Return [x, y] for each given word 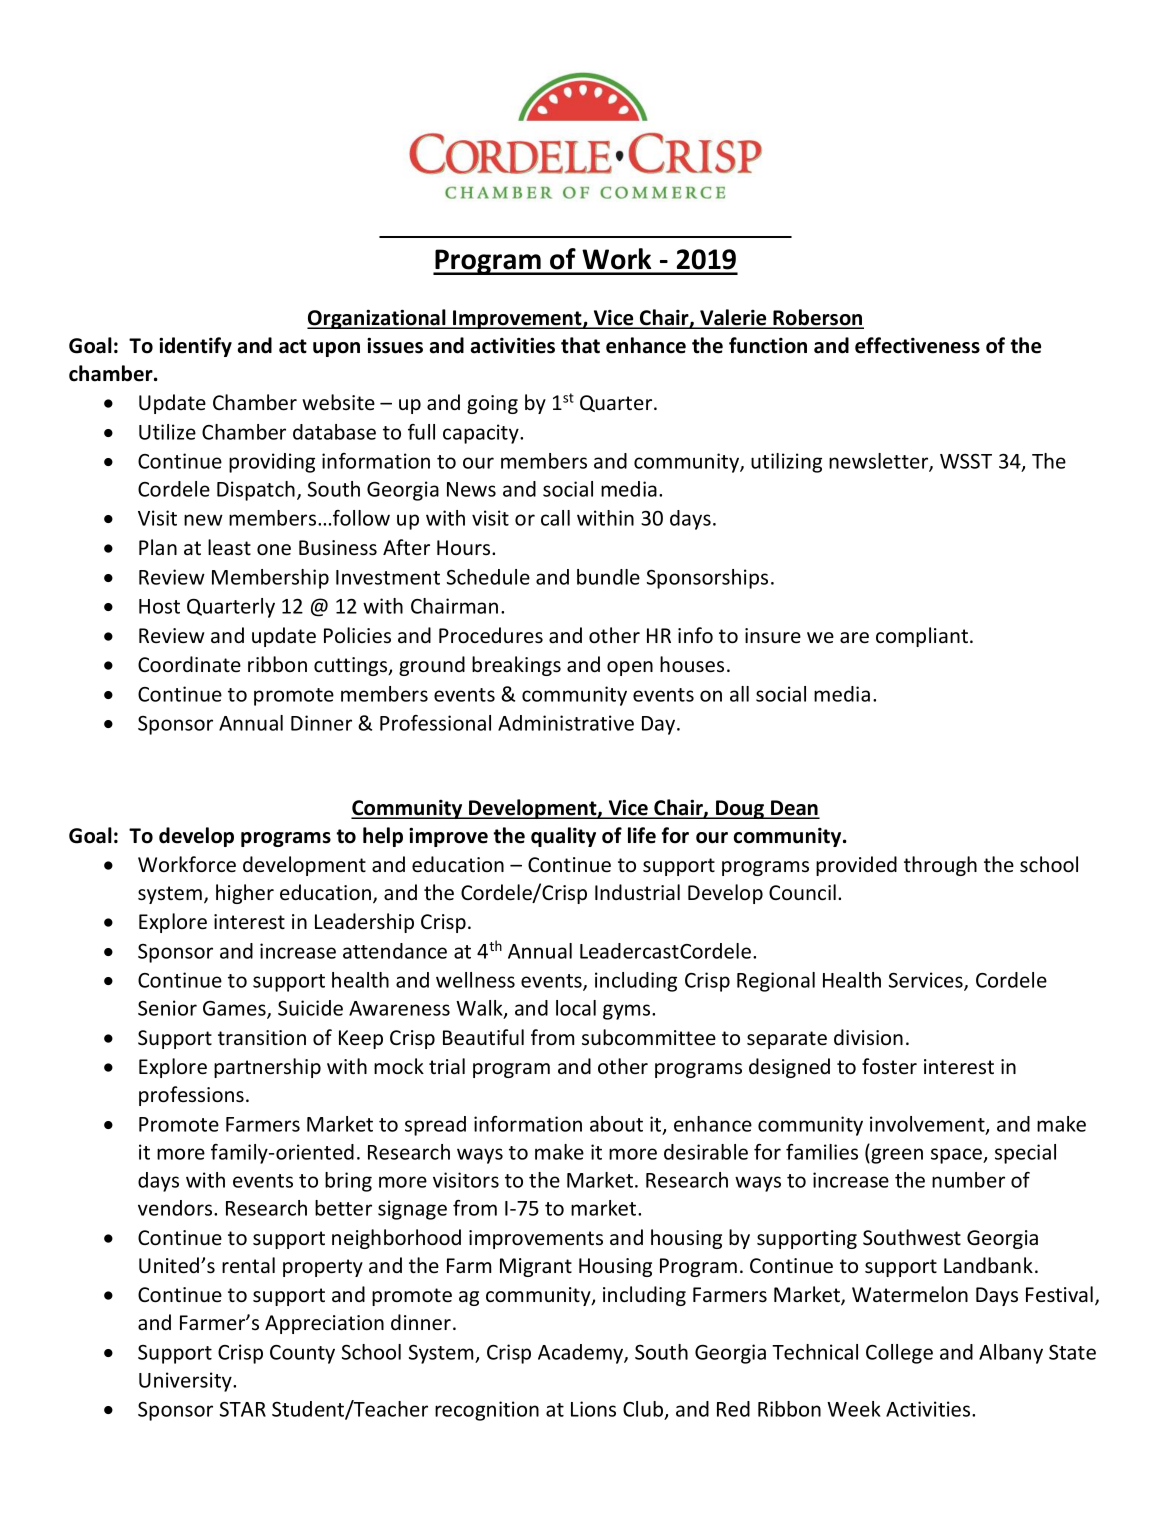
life [642, 835]
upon [336, 349]
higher [245, 894]
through [940, 866]
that [580, 345]
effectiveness [917, 345]
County [302, 1354]
